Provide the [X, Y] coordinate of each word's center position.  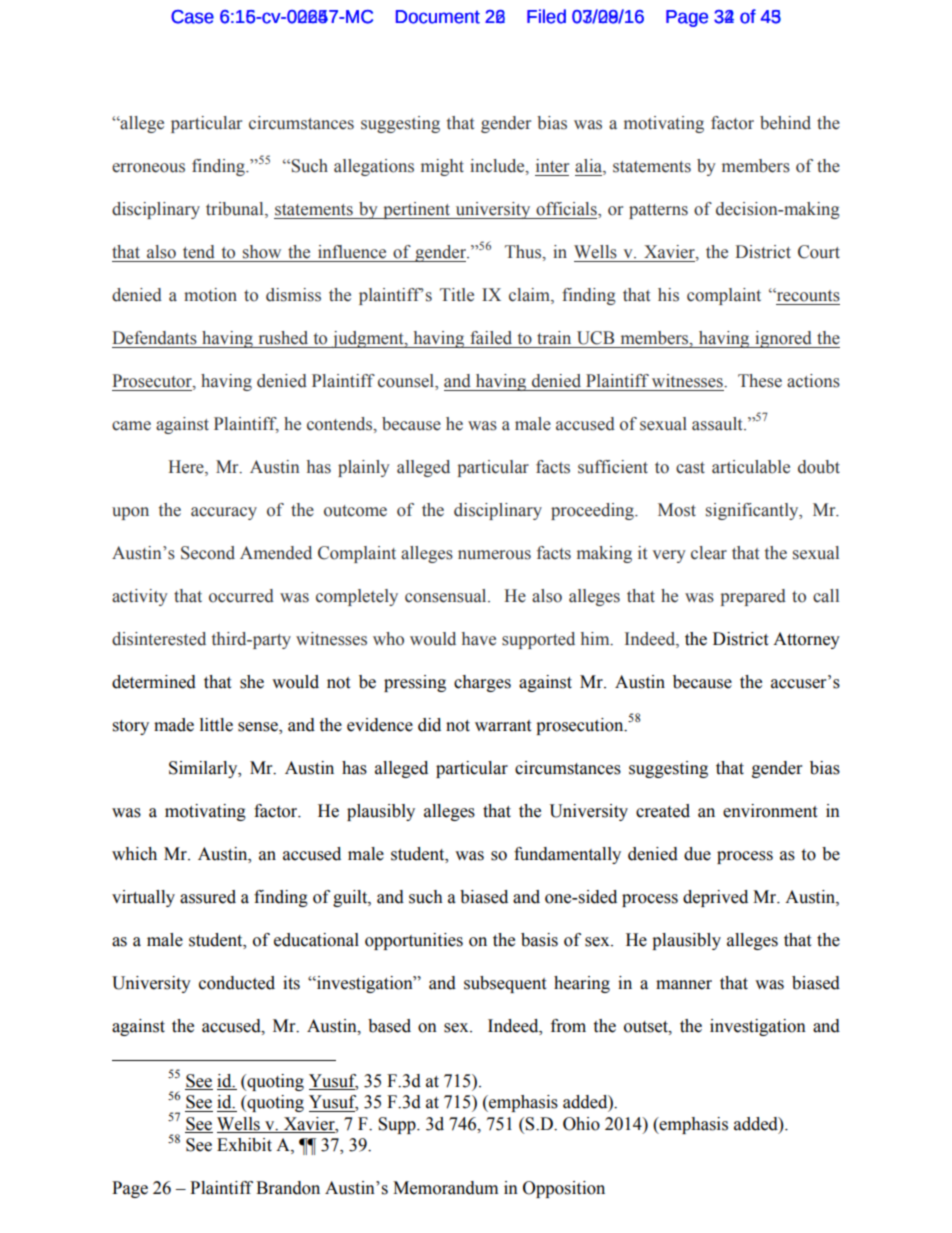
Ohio [581, 1124]
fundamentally [567, 855]
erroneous [148, 168]
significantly [753, 511]
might [442, 167]
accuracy [224, 513]
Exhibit [244, 1145]
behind [785, 123]
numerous [494, 555]
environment [770, 811]
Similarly [204, 769]
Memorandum [445, 1188]
